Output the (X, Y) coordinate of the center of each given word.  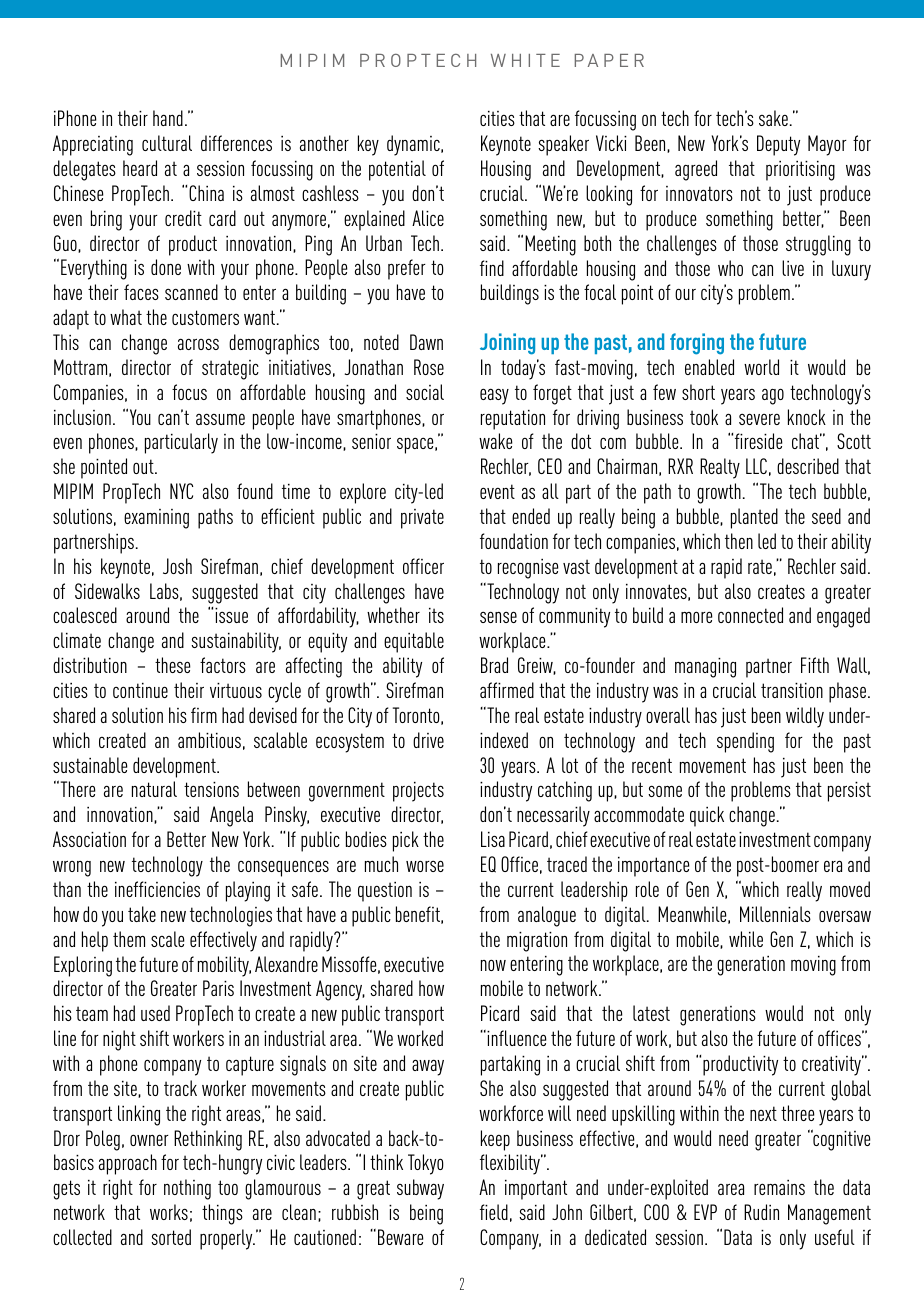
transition (792, 690)
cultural (167, 143)
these (173, 665)
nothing (187, 1189)
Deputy (778, 145)
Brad (494, 665)
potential (397, 170)
